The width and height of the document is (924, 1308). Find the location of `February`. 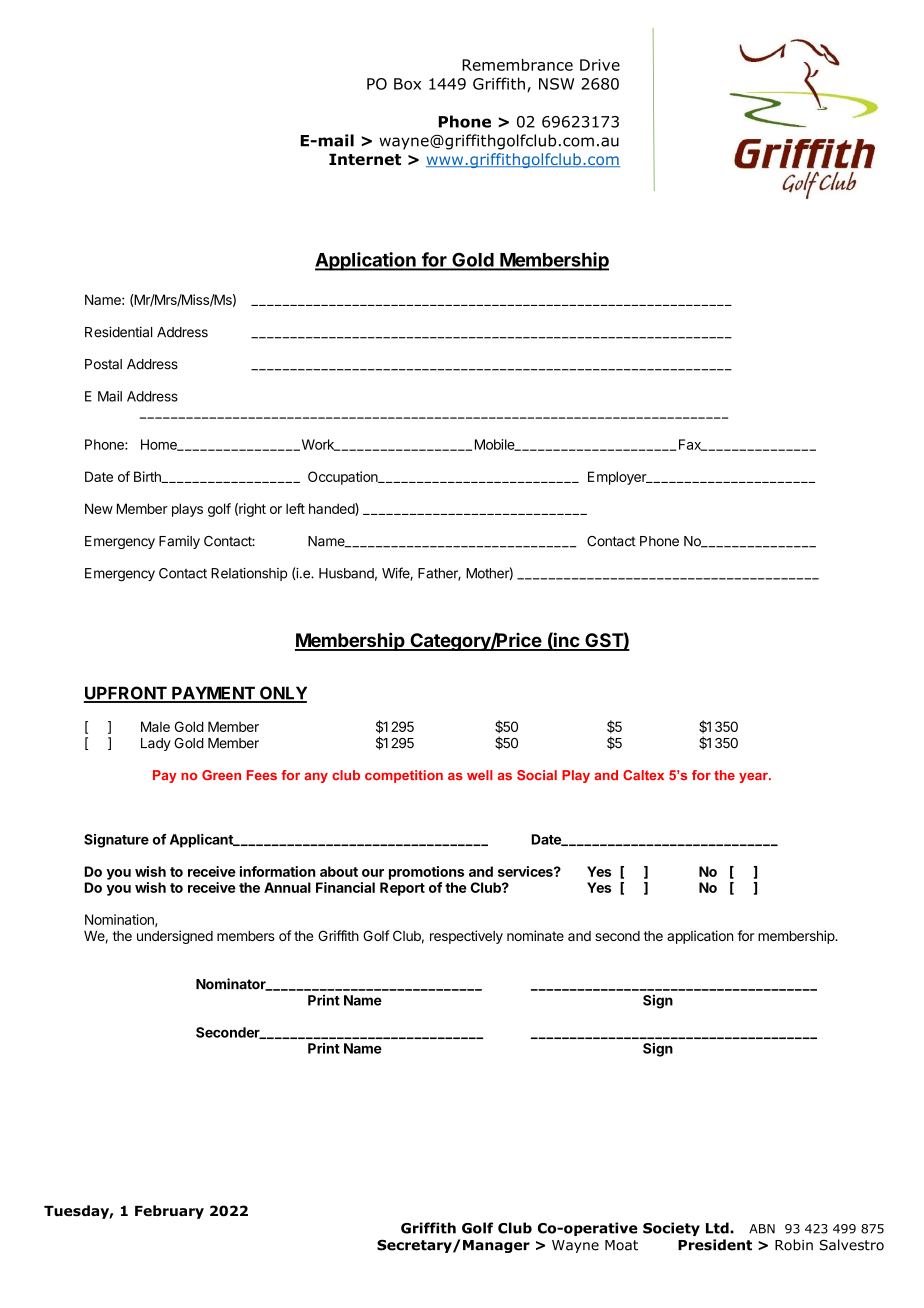

February is located at coordinates (169, 1212).
